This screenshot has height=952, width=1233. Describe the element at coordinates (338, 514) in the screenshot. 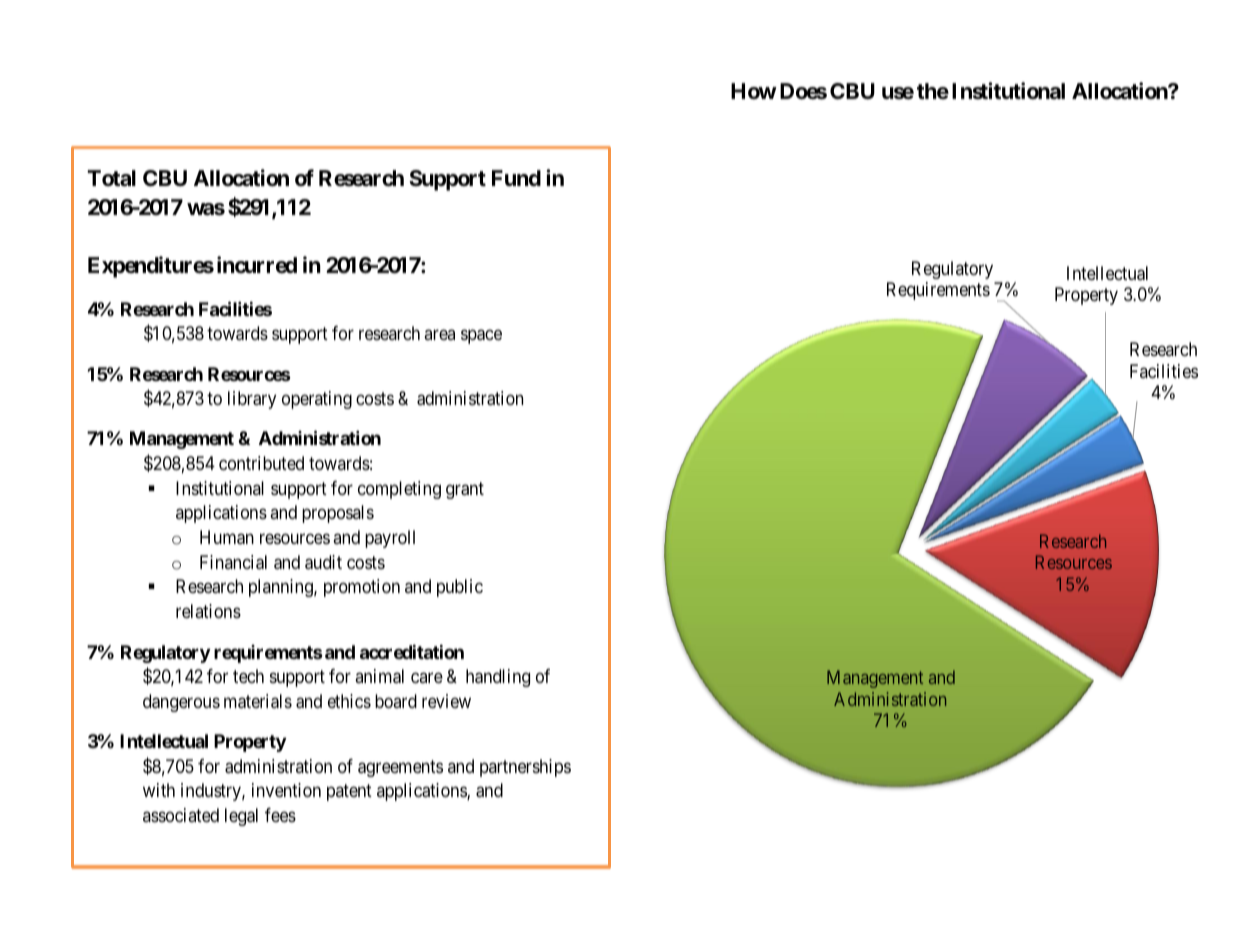

I see `proposals` at that location.
